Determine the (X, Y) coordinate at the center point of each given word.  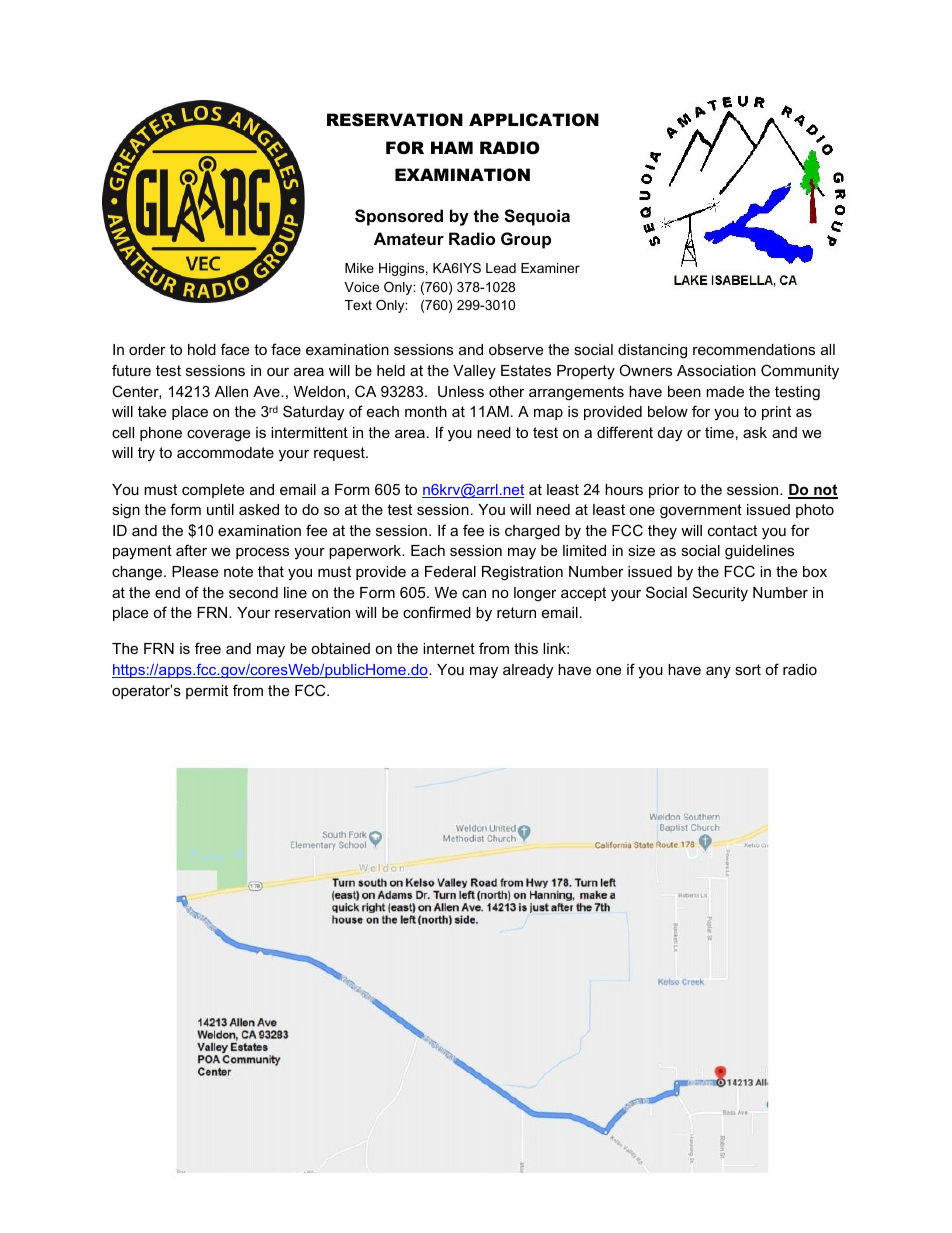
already (528, 671)
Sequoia (537, 217)
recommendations (754, 349)
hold (202, 349)
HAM (452, 147)
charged (532, 532)
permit (207, 692)
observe (516, 349)
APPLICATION (534, 120)
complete (213, 491)
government (701, 511)
